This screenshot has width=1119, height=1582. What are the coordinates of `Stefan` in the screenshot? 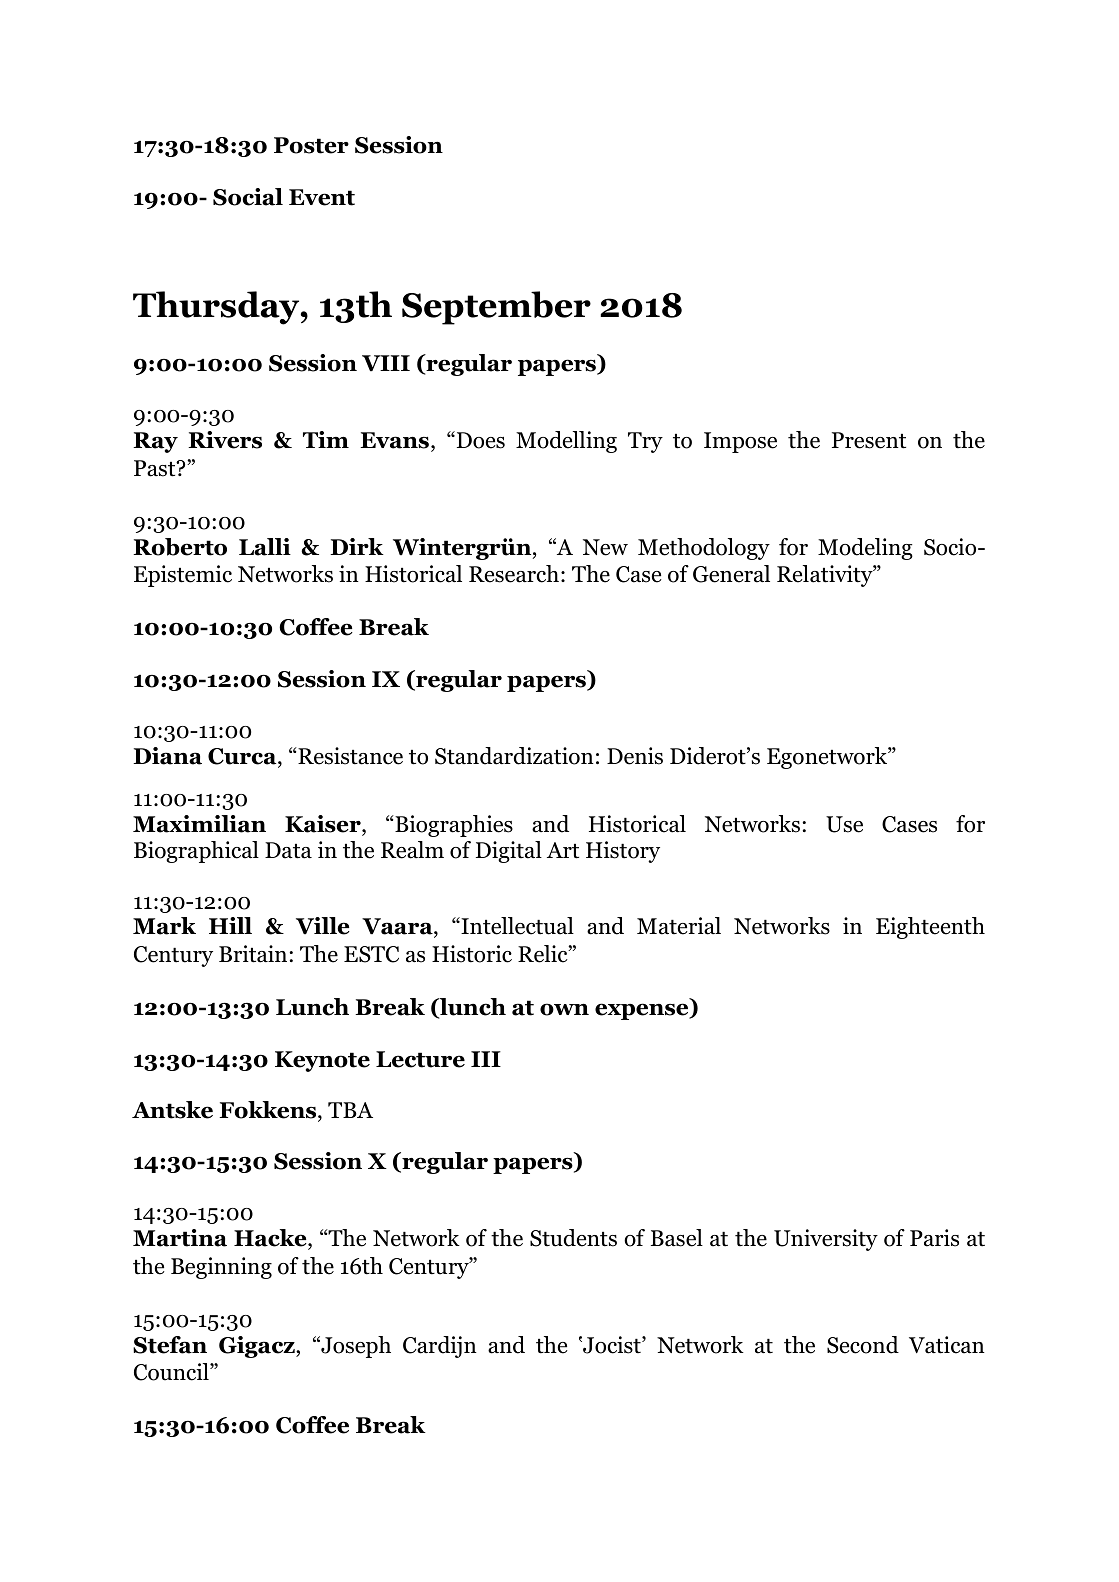 It's located at (170, 1345).
